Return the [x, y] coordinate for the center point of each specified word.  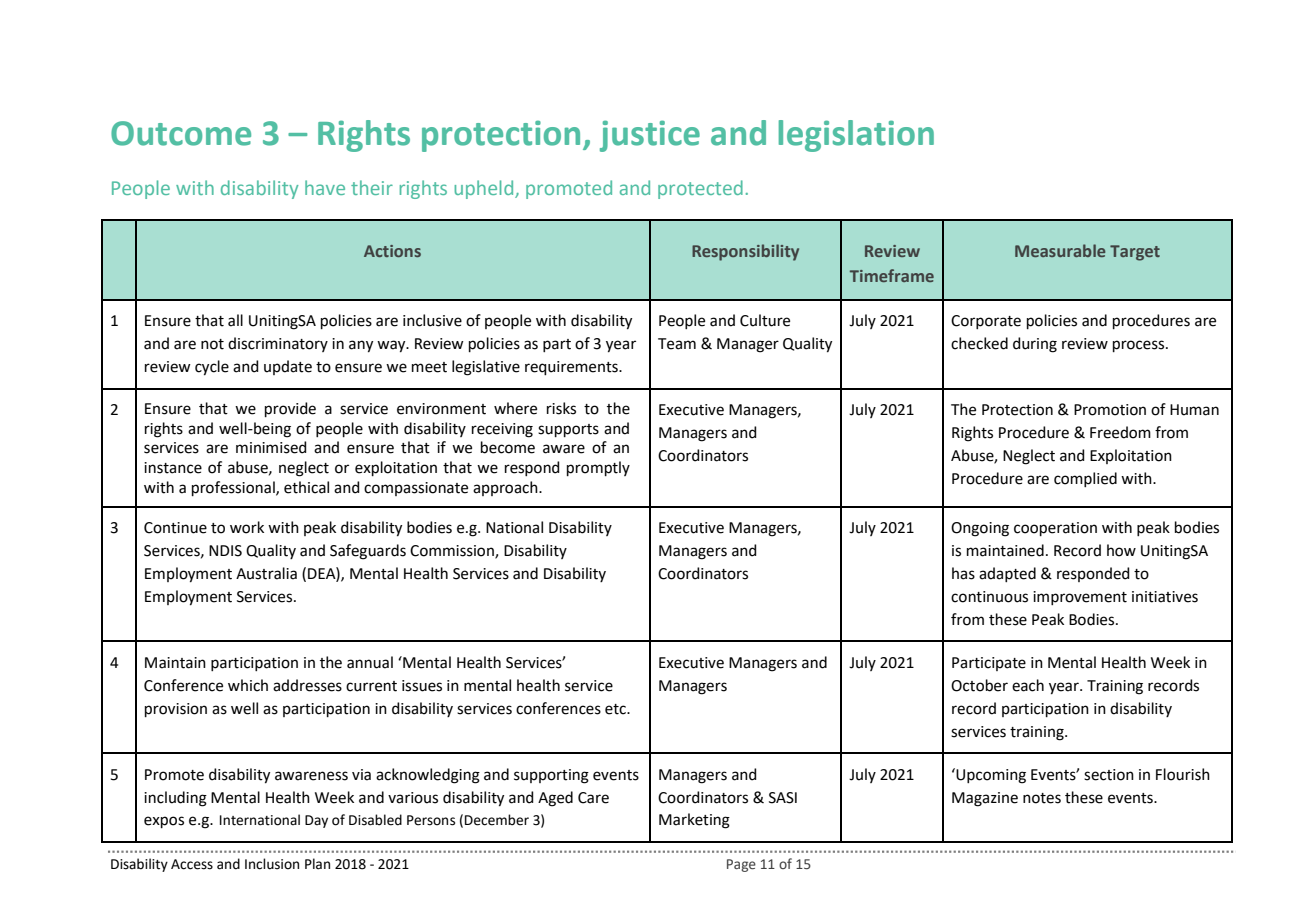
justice [650, 136]
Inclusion [272, 864]
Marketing [694, 821]
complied [1085, 479]
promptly [598, 468]
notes [1042, 798]
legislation [856, 136]
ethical [306, 487]
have [325, 187]
